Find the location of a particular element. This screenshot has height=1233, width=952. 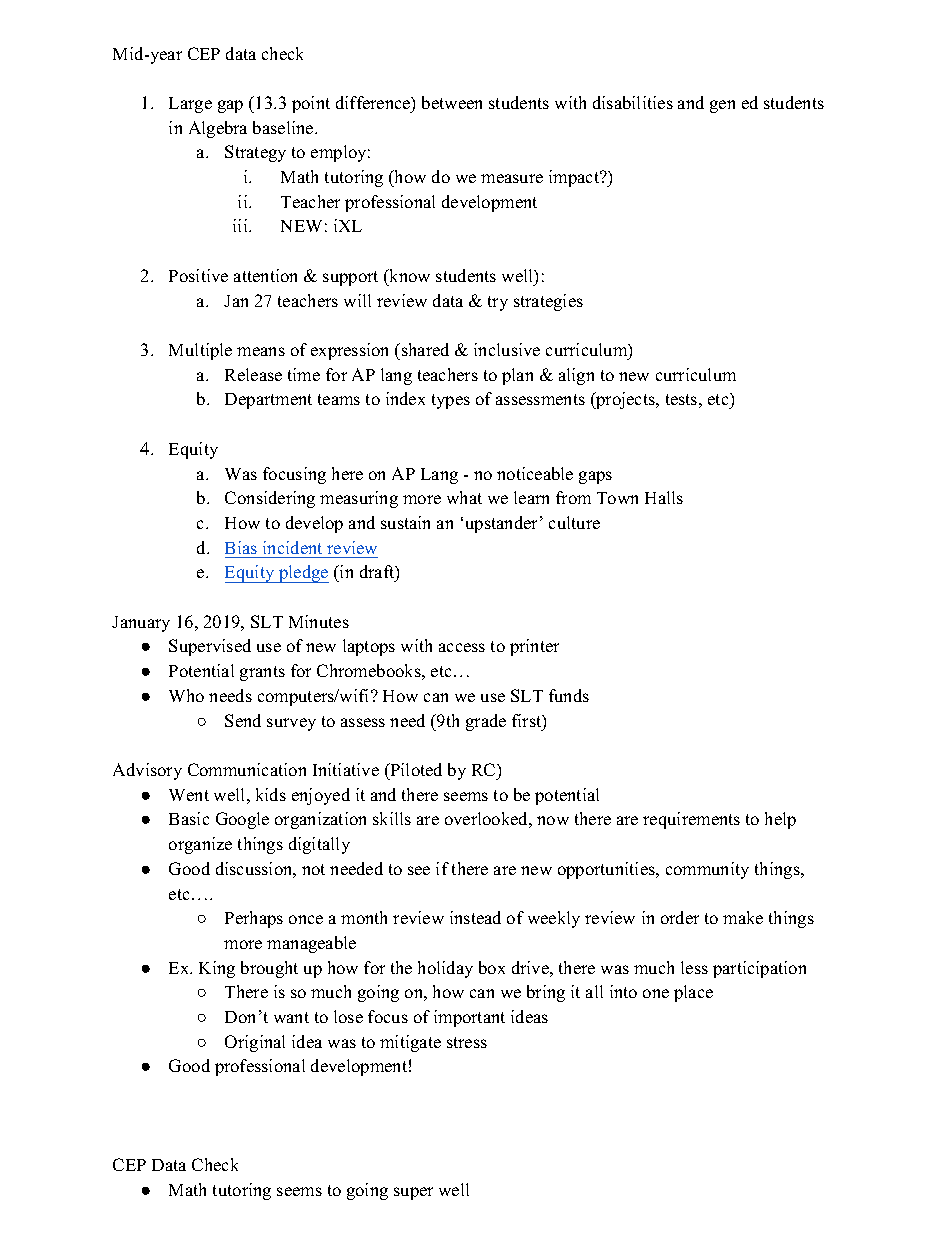

place is located at coordinates (693, 993).
